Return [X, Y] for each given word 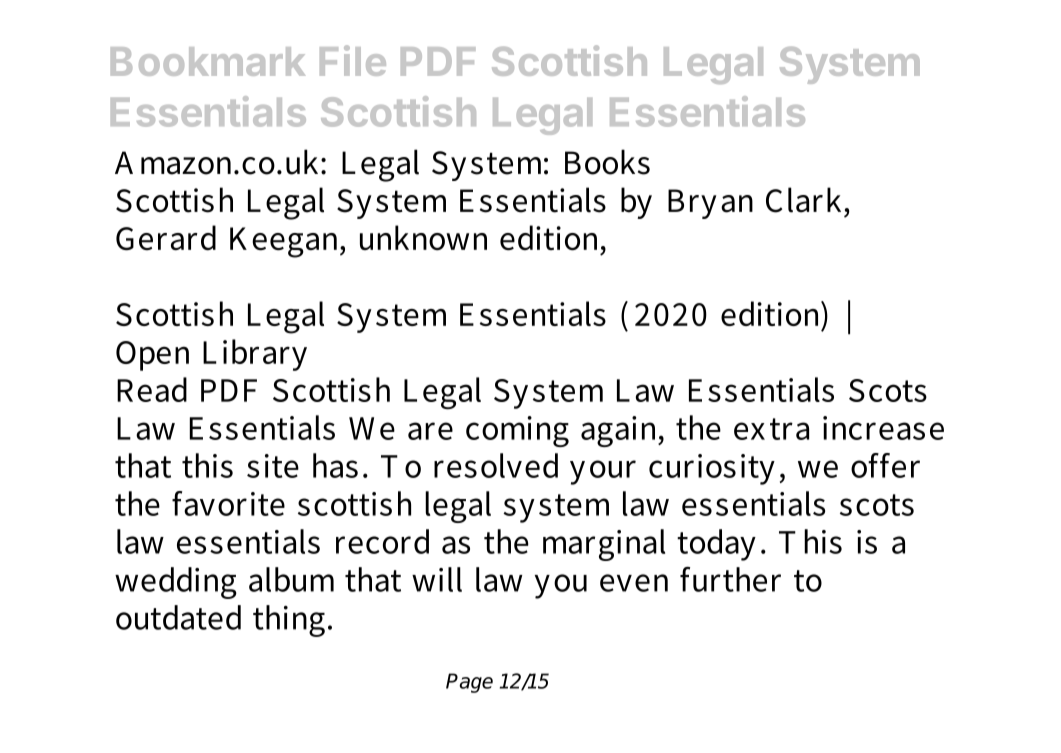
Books [607, 162]
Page [469, 683]
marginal [604, 545]
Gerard [166, 238]
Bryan [710, 204]
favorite [228, 503]
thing [289, 621]
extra [771, 429]
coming [517, 431]
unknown [423, 238]
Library [255, 355]
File [353, 60]
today [716, 545]
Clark [806, 200]
